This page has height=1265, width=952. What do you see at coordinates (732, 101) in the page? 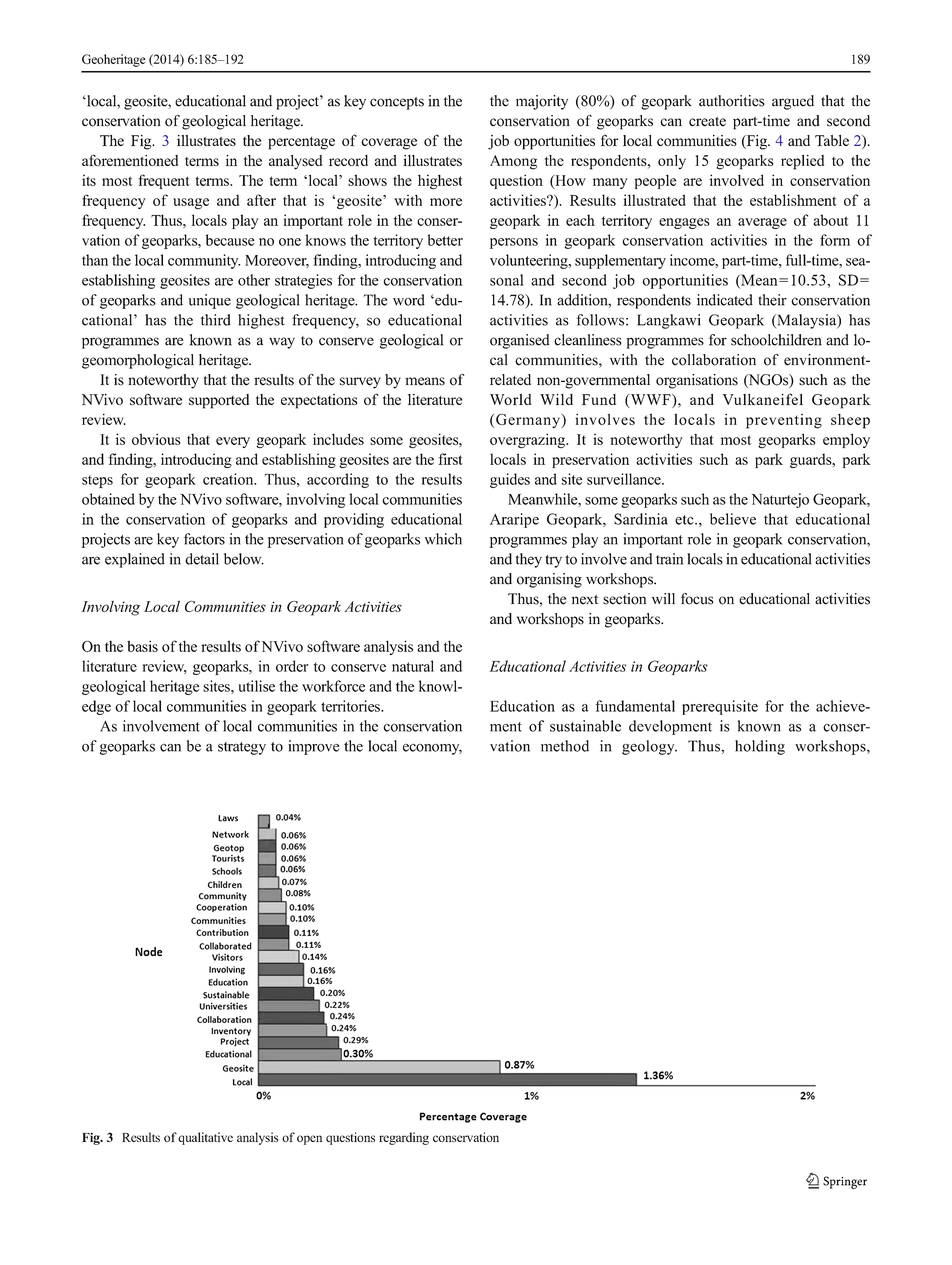
I see `authorities` at bounding box center [732, 101].
